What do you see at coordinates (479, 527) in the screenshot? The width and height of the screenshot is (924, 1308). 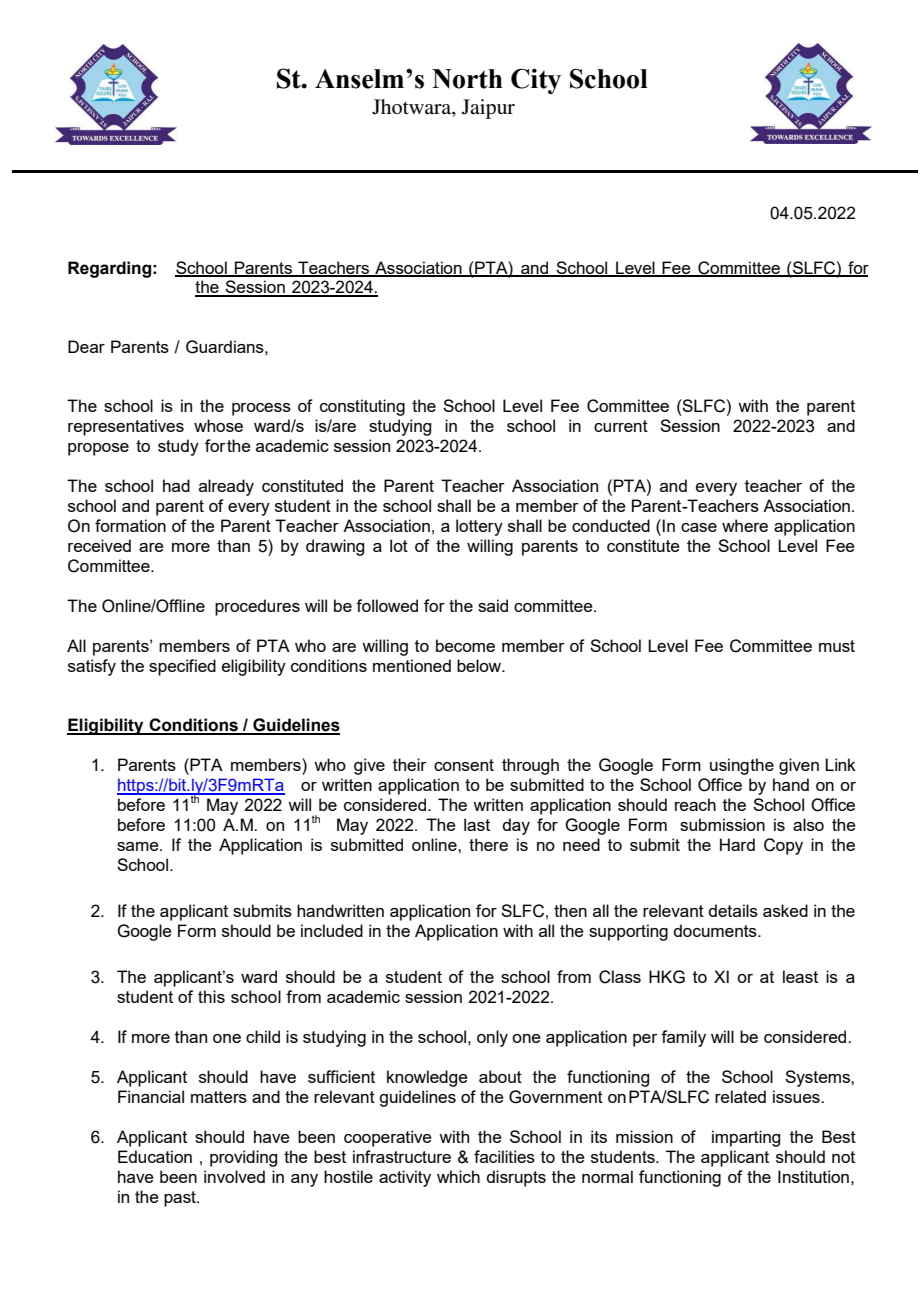 I see `lottery` at bounding box center [479, 527].
